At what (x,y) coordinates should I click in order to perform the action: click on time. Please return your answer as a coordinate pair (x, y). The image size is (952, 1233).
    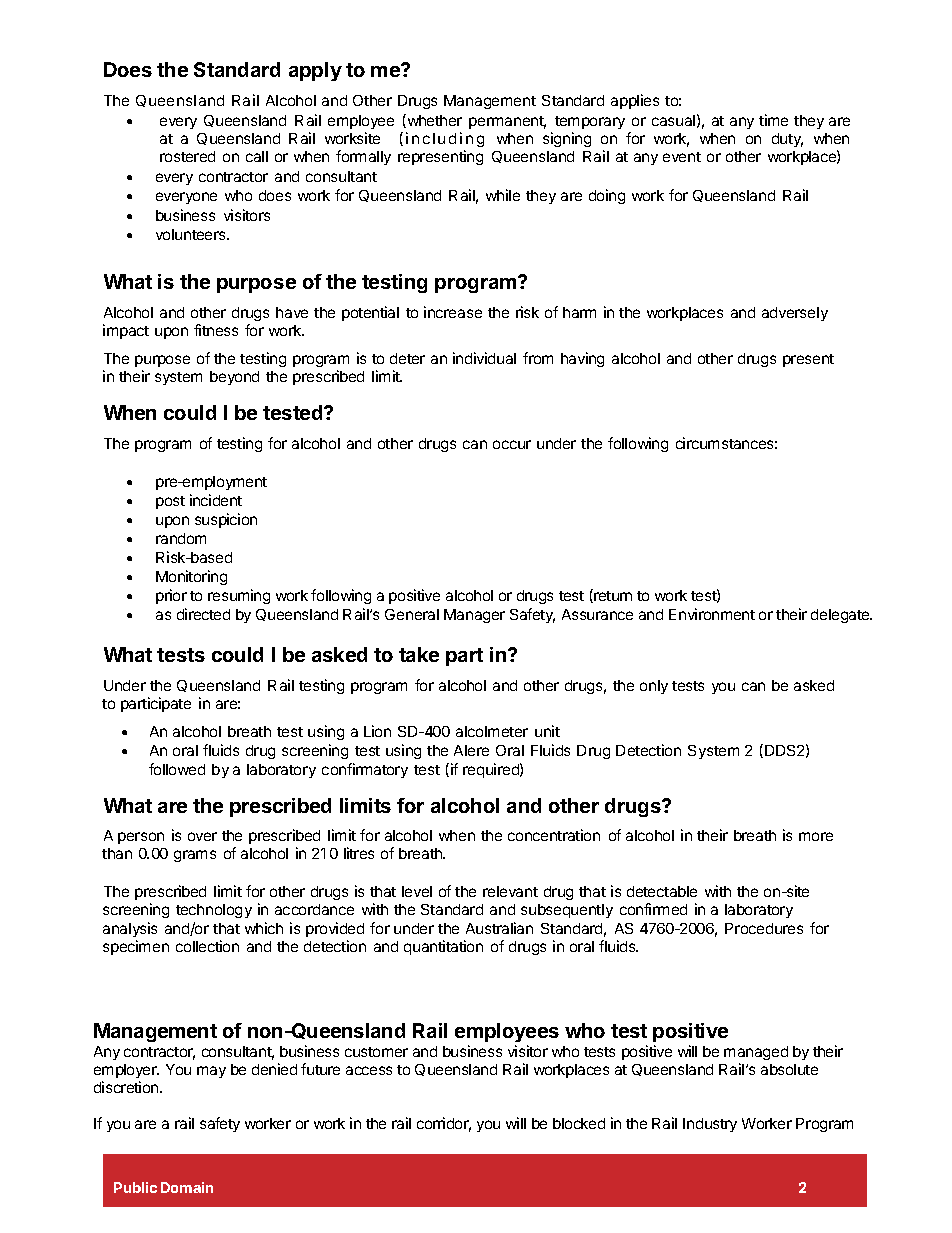
    Looking at the image, I should click on (773, 120).
